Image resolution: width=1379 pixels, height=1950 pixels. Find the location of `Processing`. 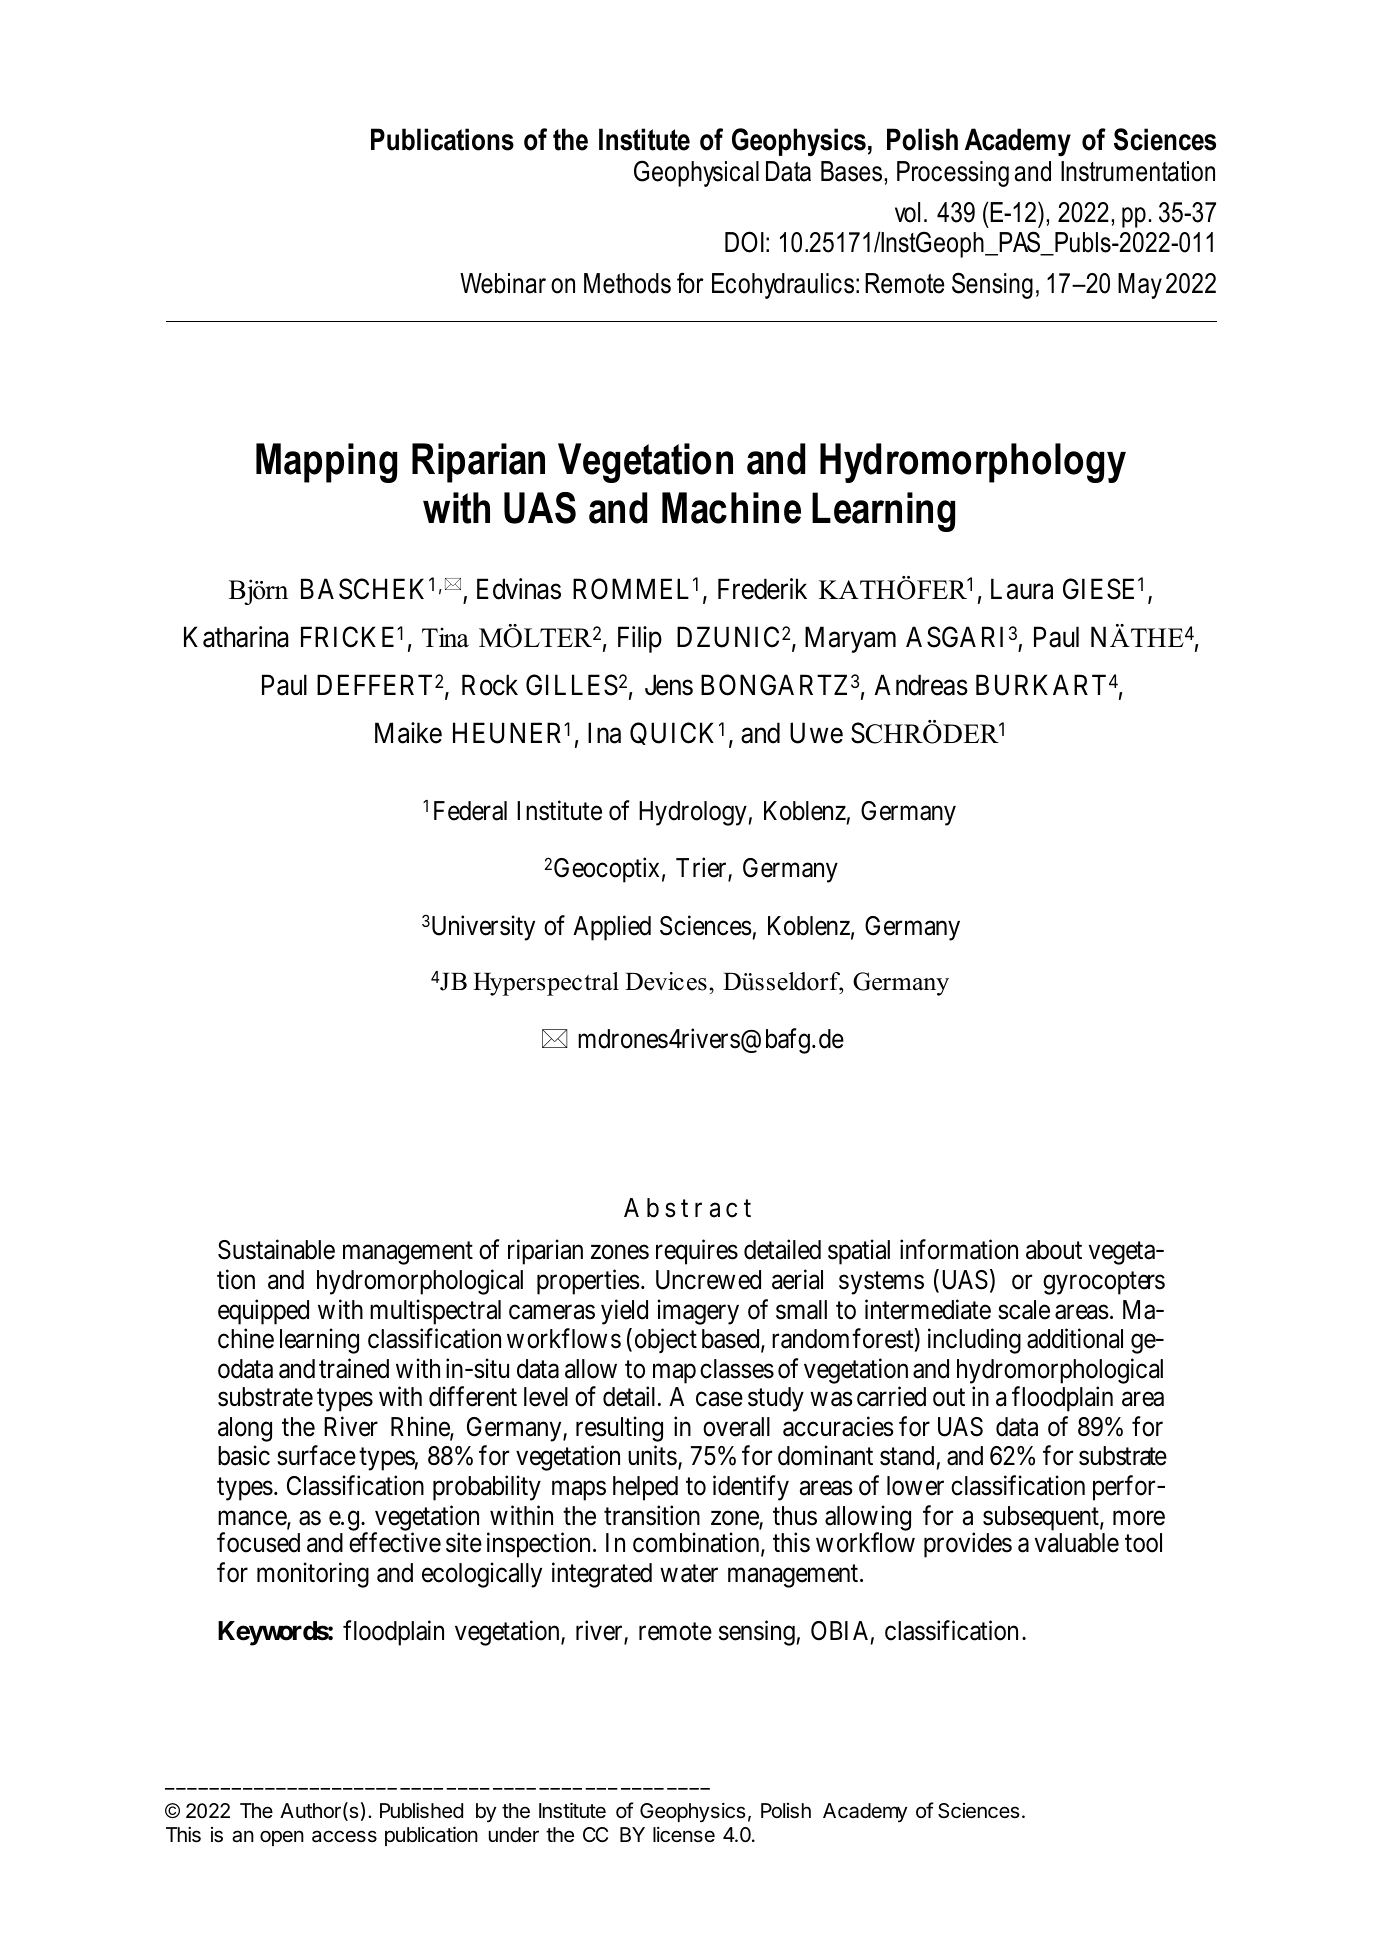

Processing is located at coordinates (953, 174).
